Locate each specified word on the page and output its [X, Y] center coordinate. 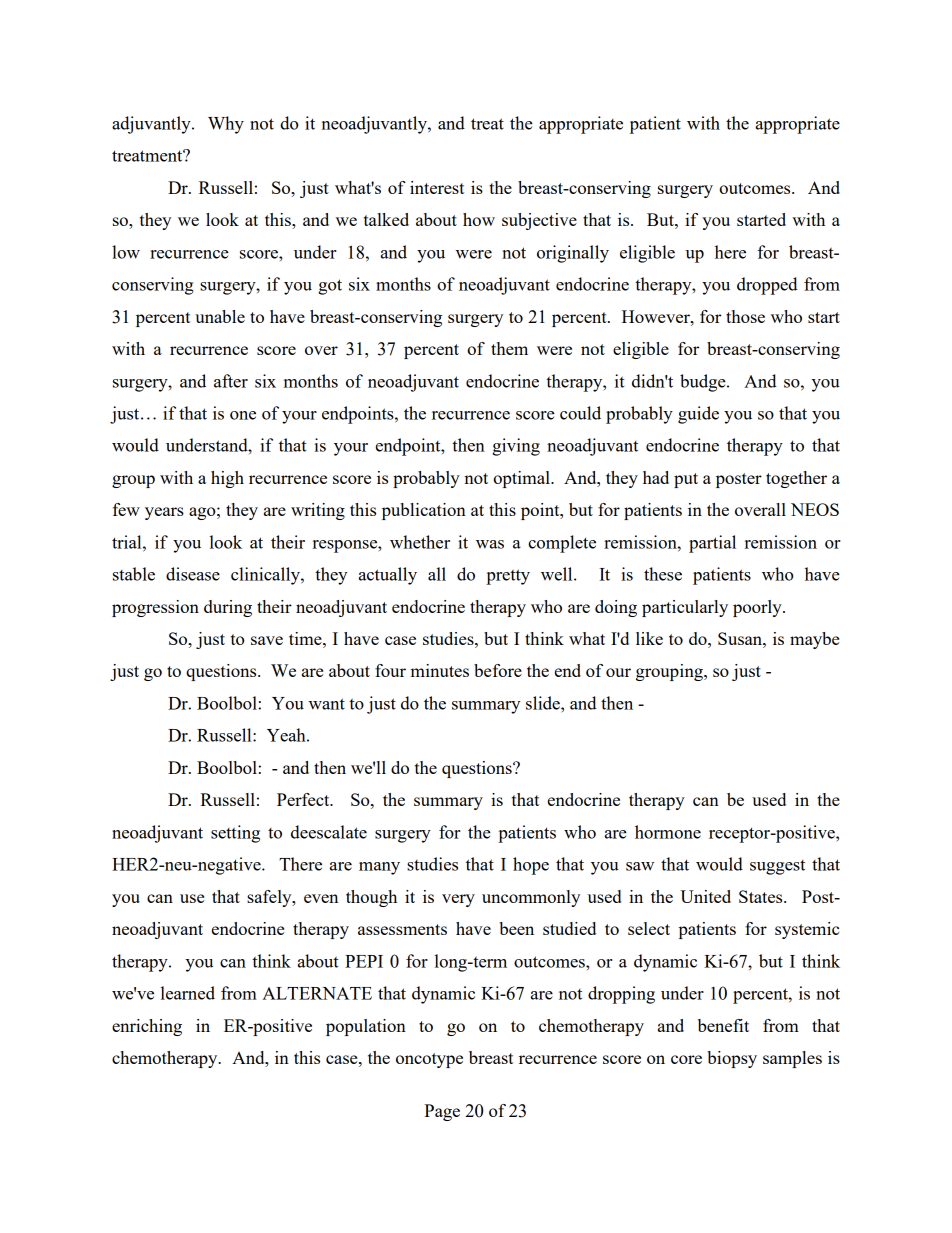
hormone [668, 832]
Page [442, 1112]
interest [437, 187]
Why [226, 125]
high [227, 479]
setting [235, 834]
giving [516, 447]
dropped [767, 286]
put [686, 480]
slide [544, 703]
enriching [147, 1027]
